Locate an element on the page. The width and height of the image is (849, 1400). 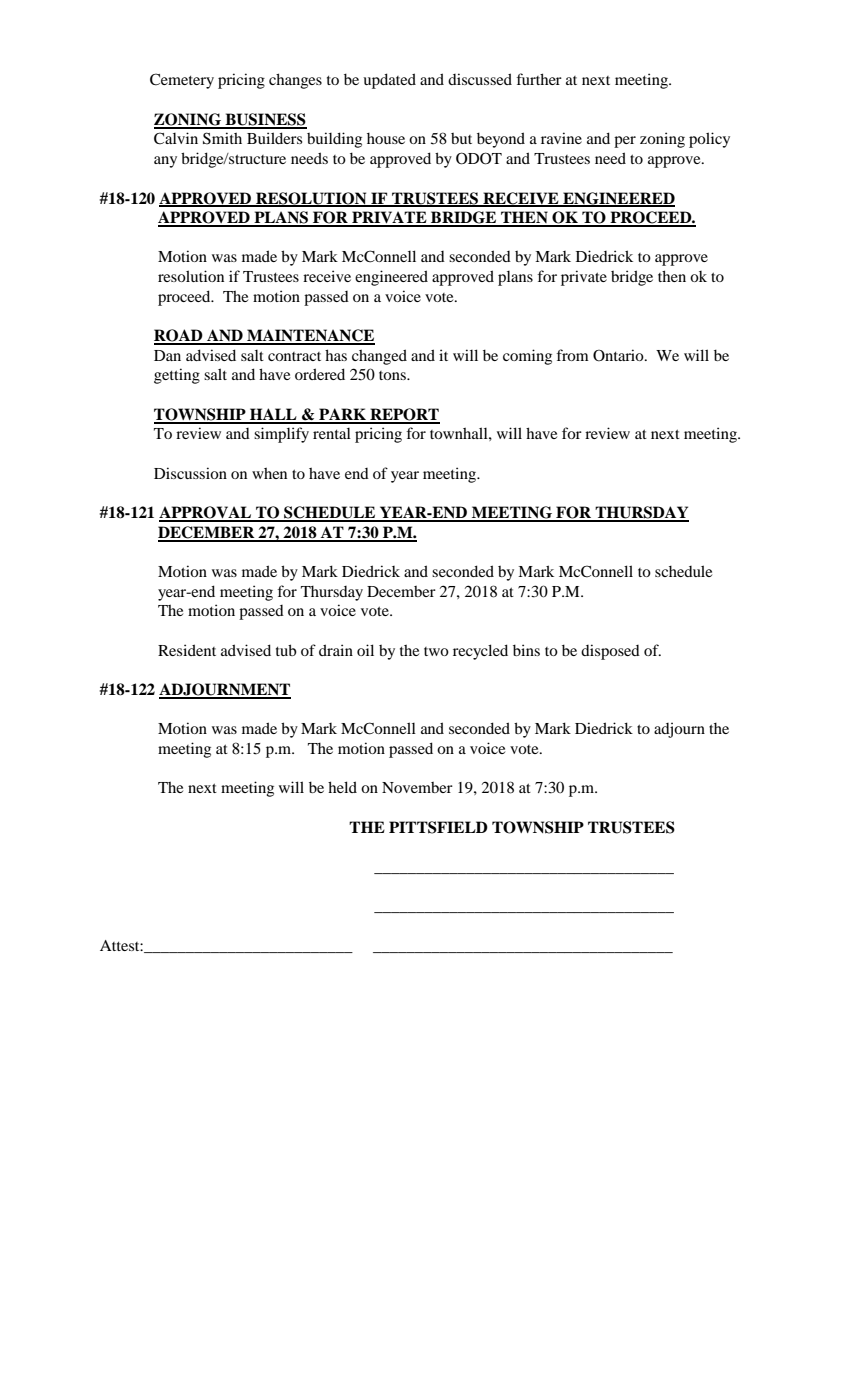
discussed is located at coordinates (480, 79).
